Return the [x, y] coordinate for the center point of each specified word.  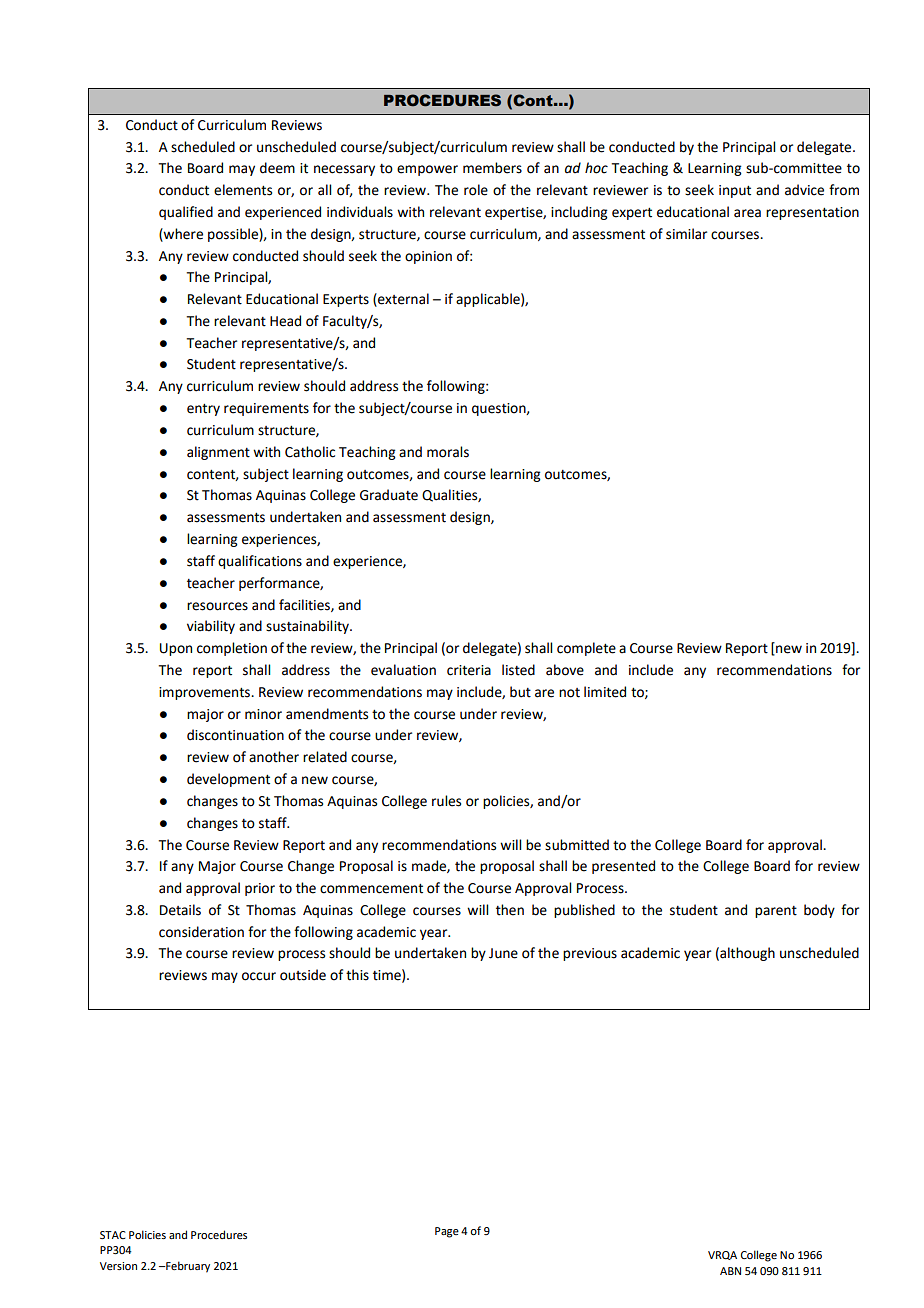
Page [447, 1232]
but [520, 692]
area [747, 213]
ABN [730, 1271]
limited [605, 692]
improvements [205, 693]
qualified [186, 213]
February [187, 1267]
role [476, 190]
